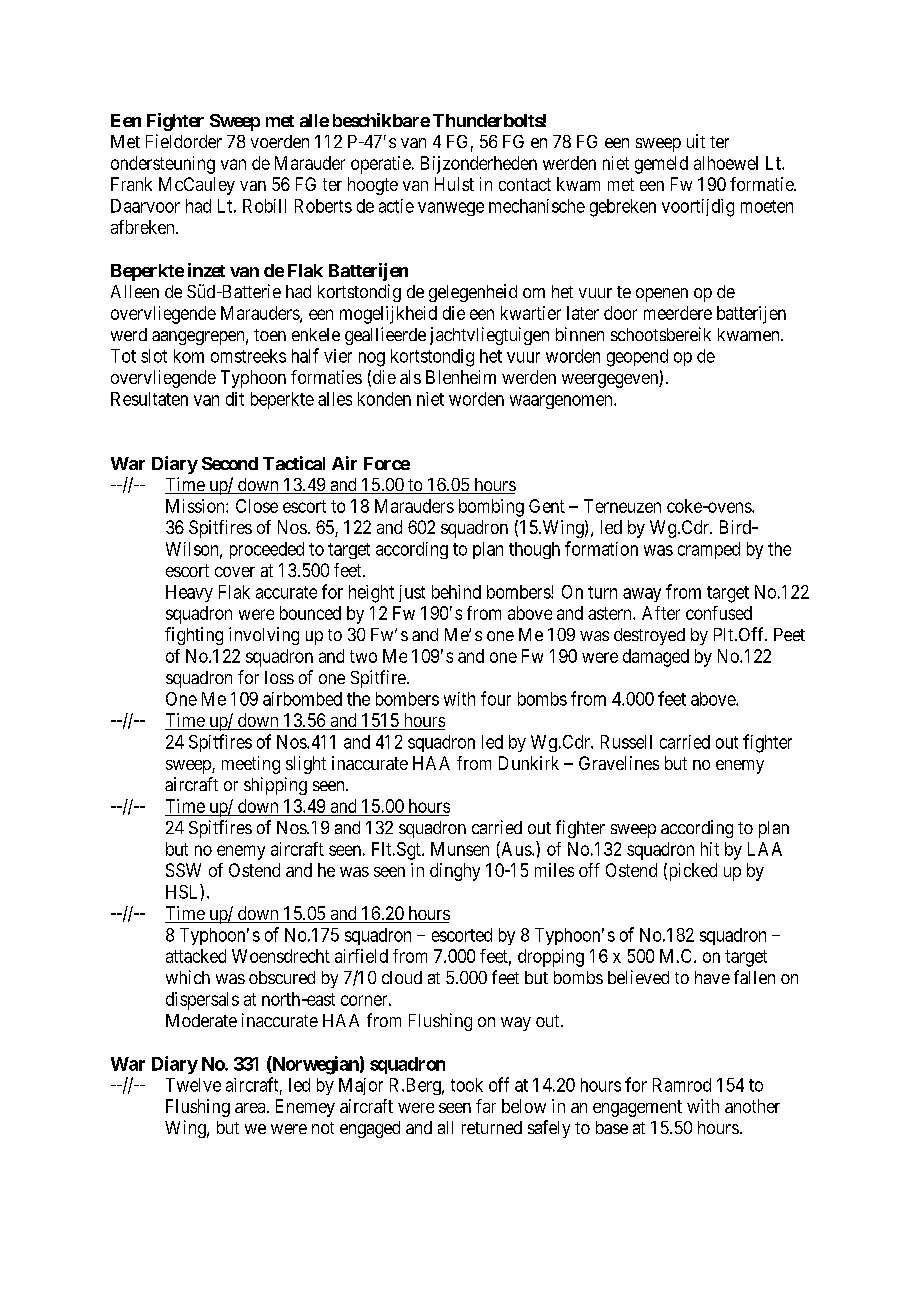  What do you see at coordinates (620, 313) in the screenshot?
I see `door` at bounding box center [620, 313].
